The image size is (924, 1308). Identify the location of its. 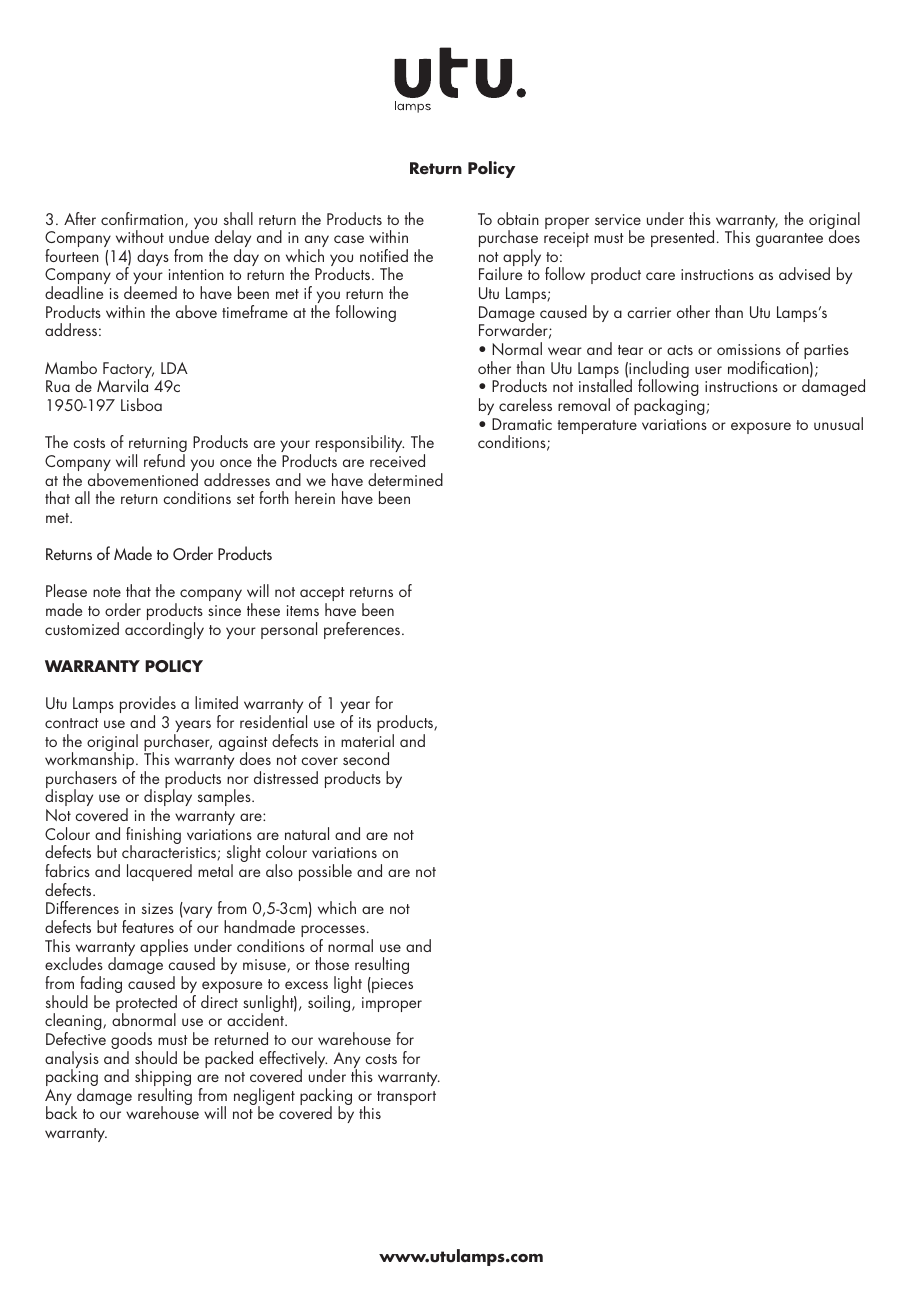
(365, 722).
